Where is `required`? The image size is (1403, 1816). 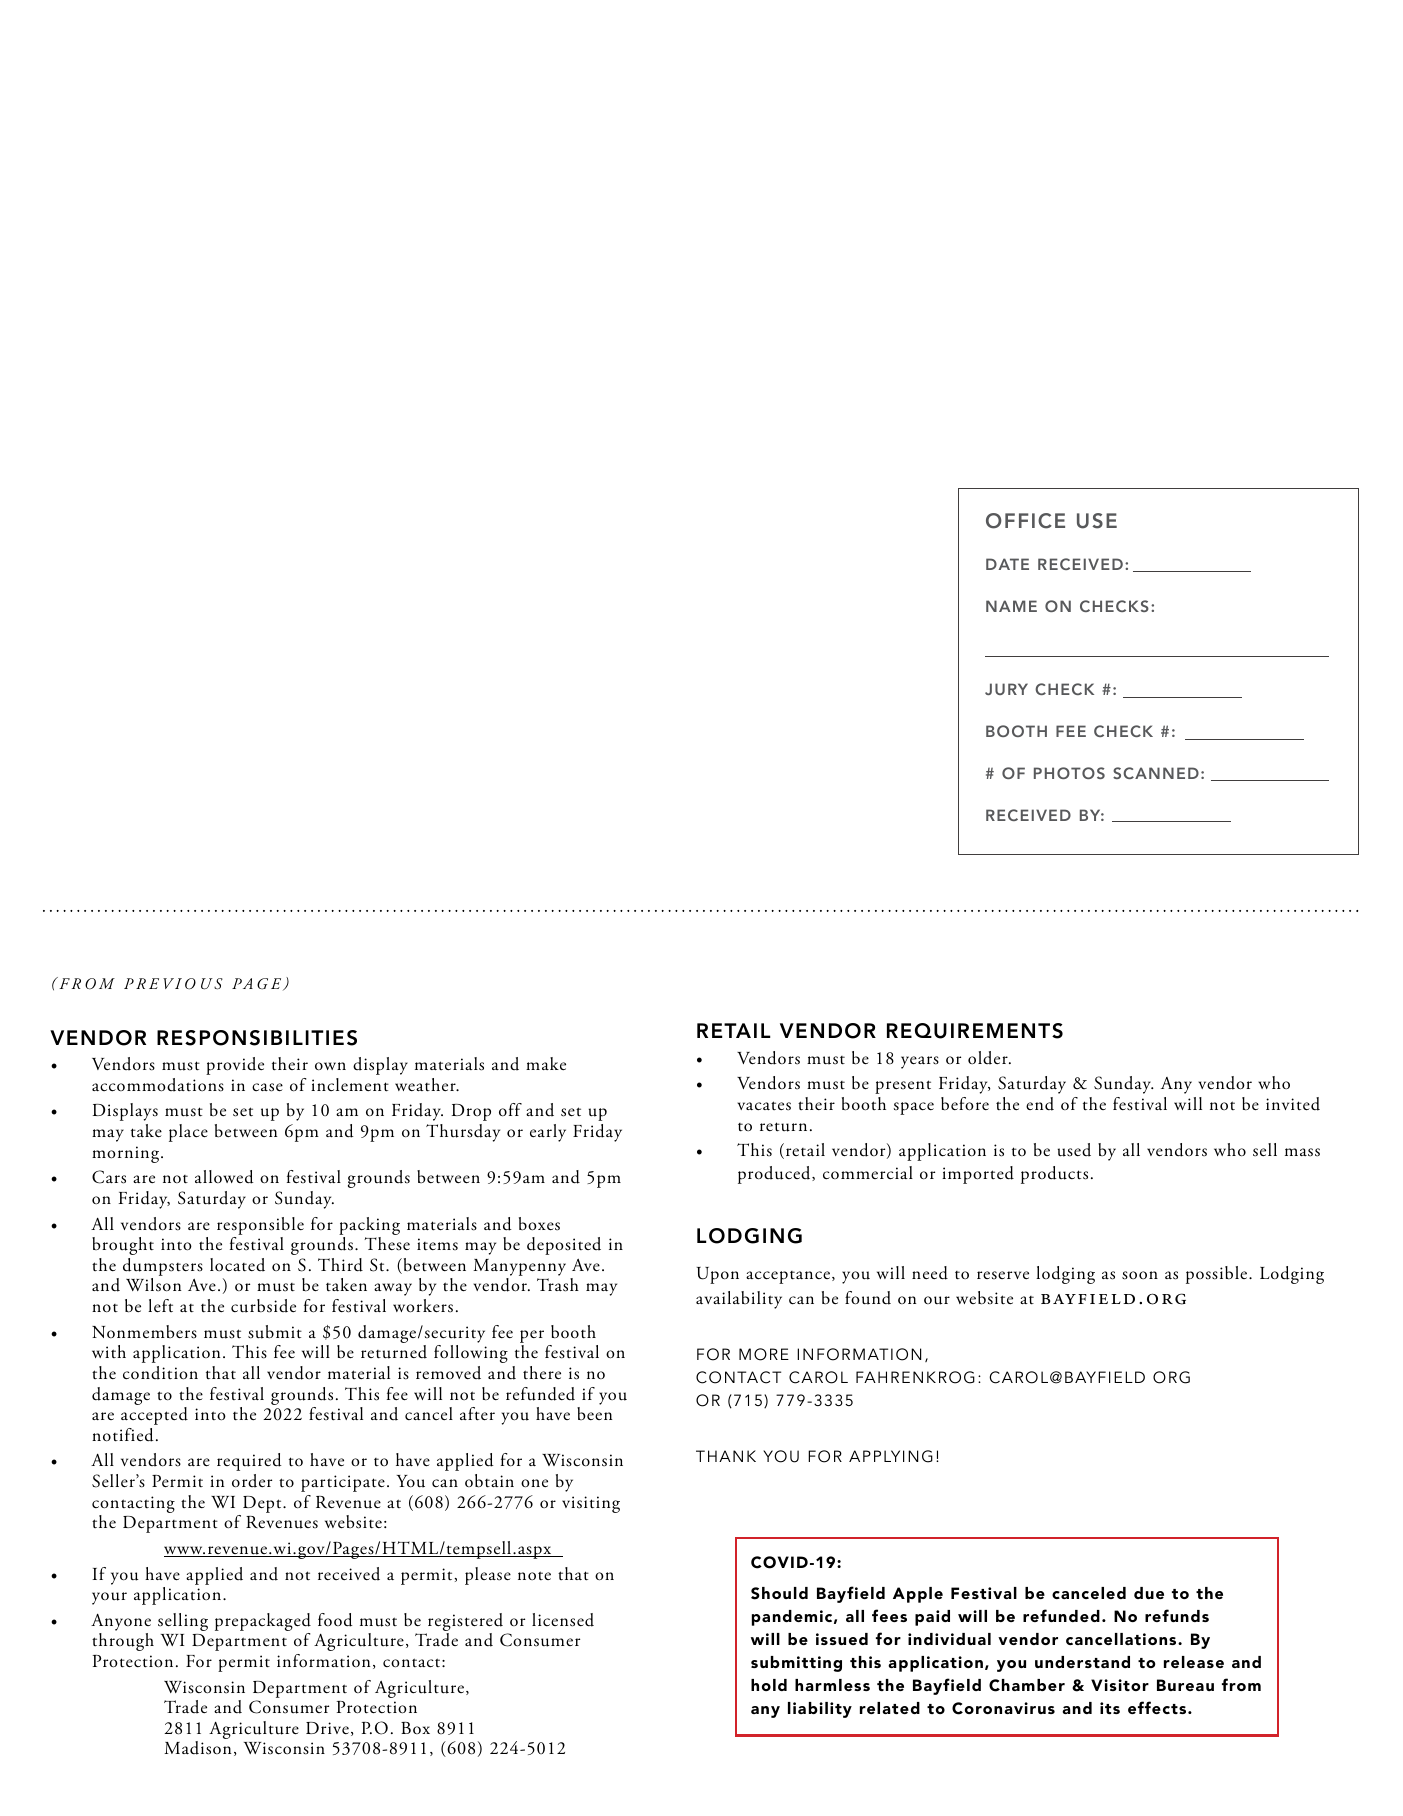 required is located at coordinates (249, 1462).
